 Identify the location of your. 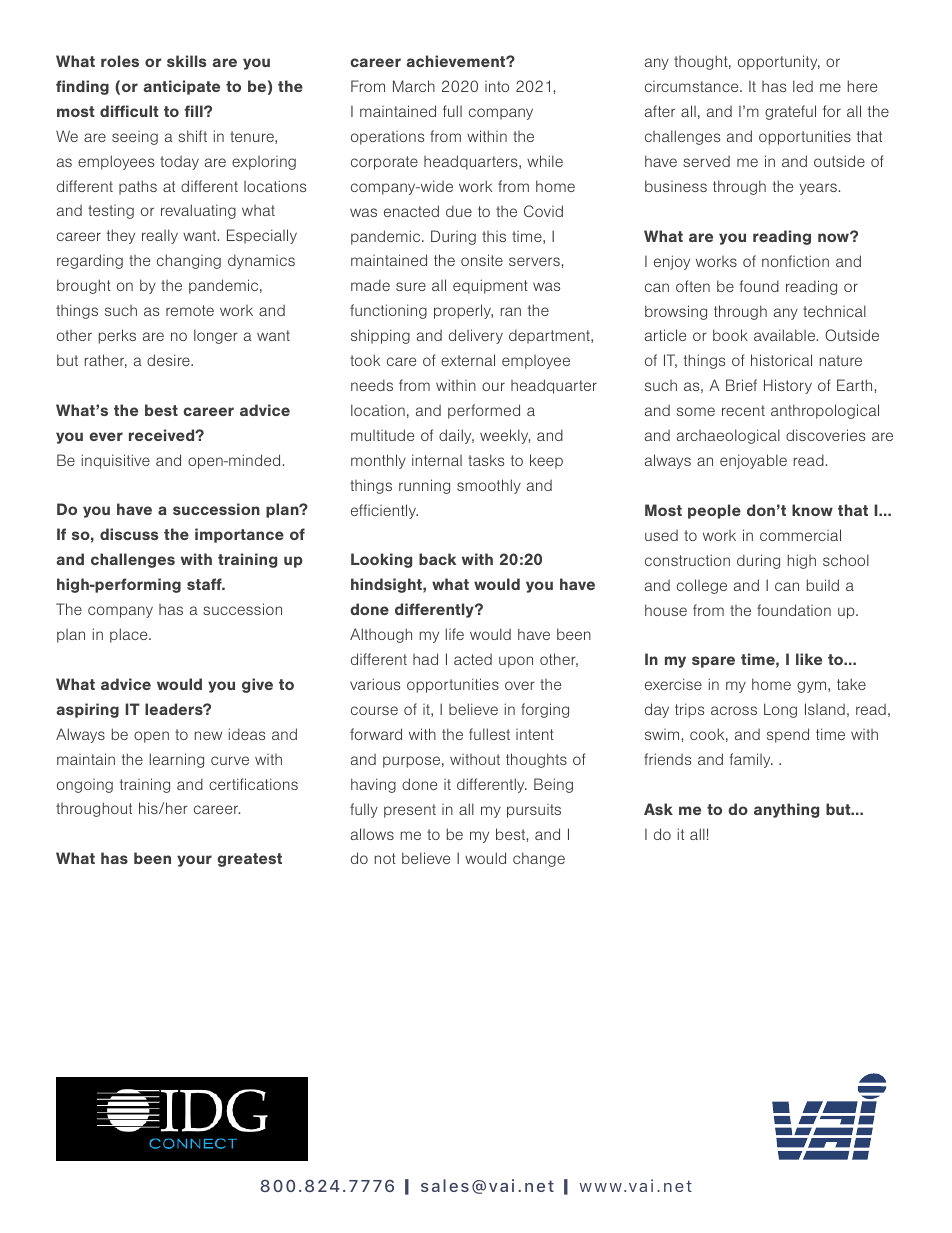
(194, 861).
